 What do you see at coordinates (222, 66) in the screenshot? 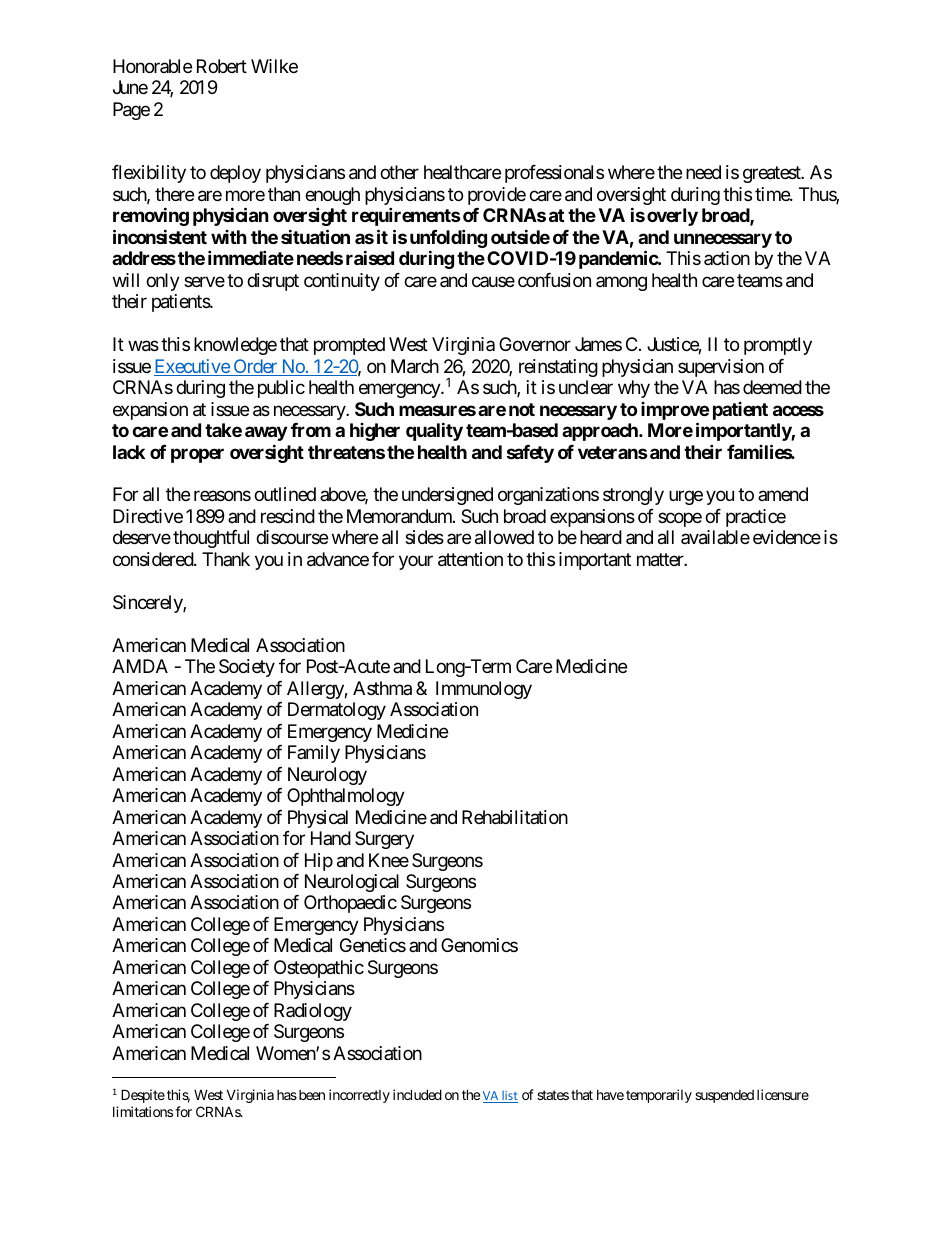
I see `Robert` at bounding box center [222, 66].
